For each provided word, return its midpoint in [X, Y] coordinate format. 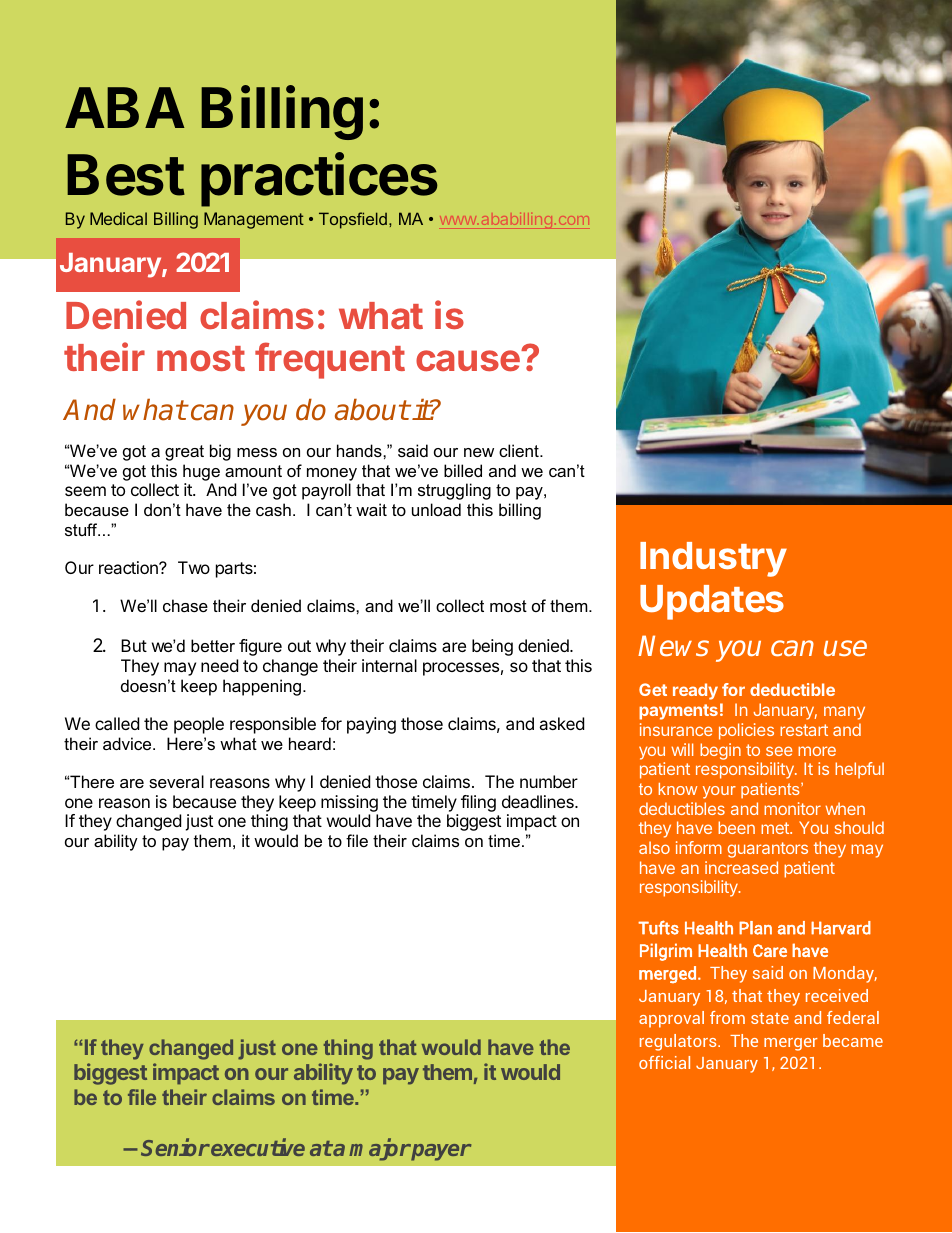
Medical [118, 218]
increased [741, 867]
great [184, 453]
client [520, 450]
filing [478, 803]
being [492, 647]
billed [463, 470]
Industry [713, 559]
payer [440, 1152]
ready [695, 691]
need [219, 665]
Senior [175, 1147]
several [176, 781]
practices [319, 179]
